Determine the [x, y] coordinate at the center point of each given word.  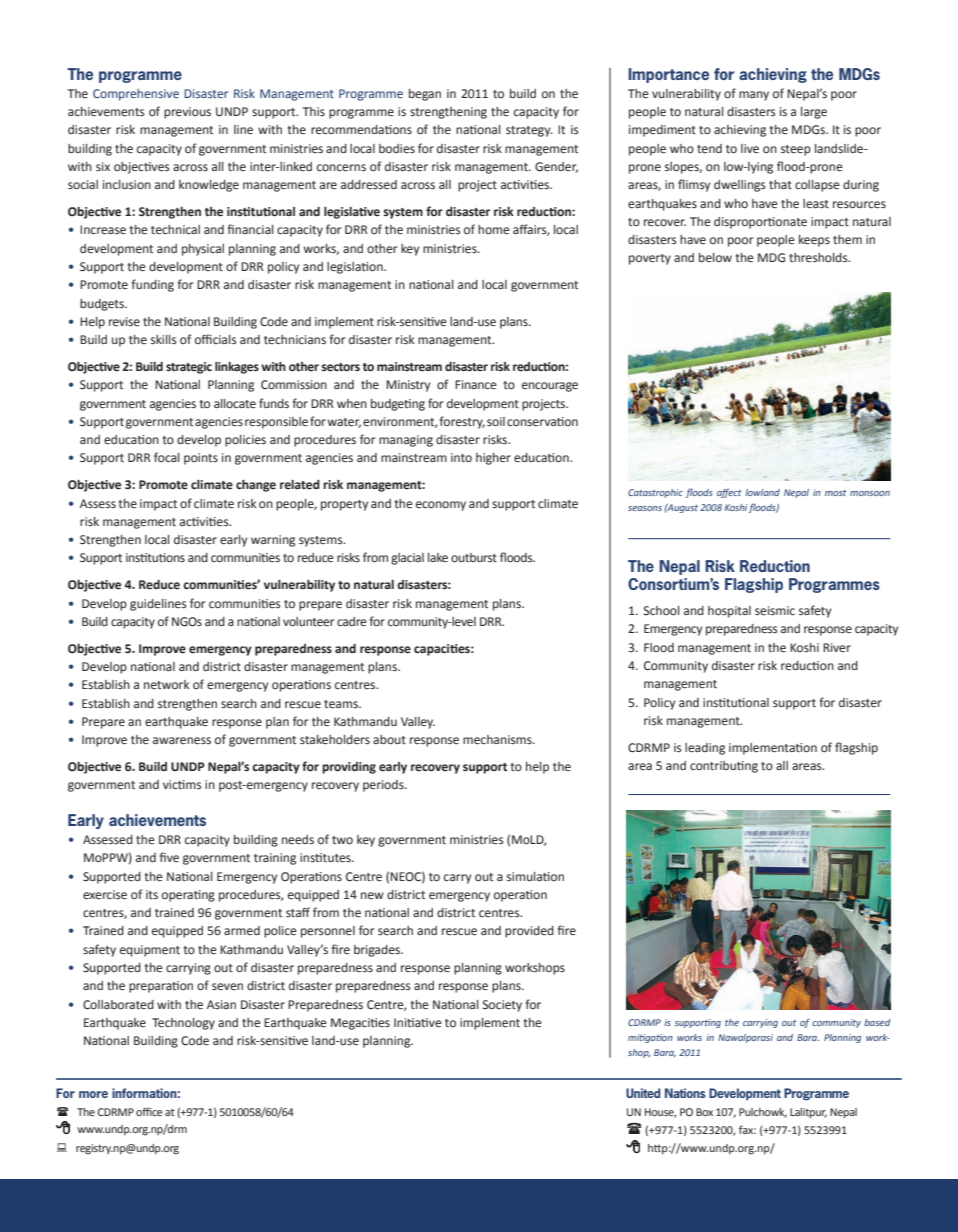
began [425, 95]
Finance [476, 385]
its [152, 894]
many [754, 96]
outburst [474, 558]
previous [187, 113]
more [93, 1094]
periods [384, 786]
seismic [775, 611]
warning [273, 541]
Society [502, 1006]
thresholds [819, 257]
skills [164, 339]
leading [705, 749]
